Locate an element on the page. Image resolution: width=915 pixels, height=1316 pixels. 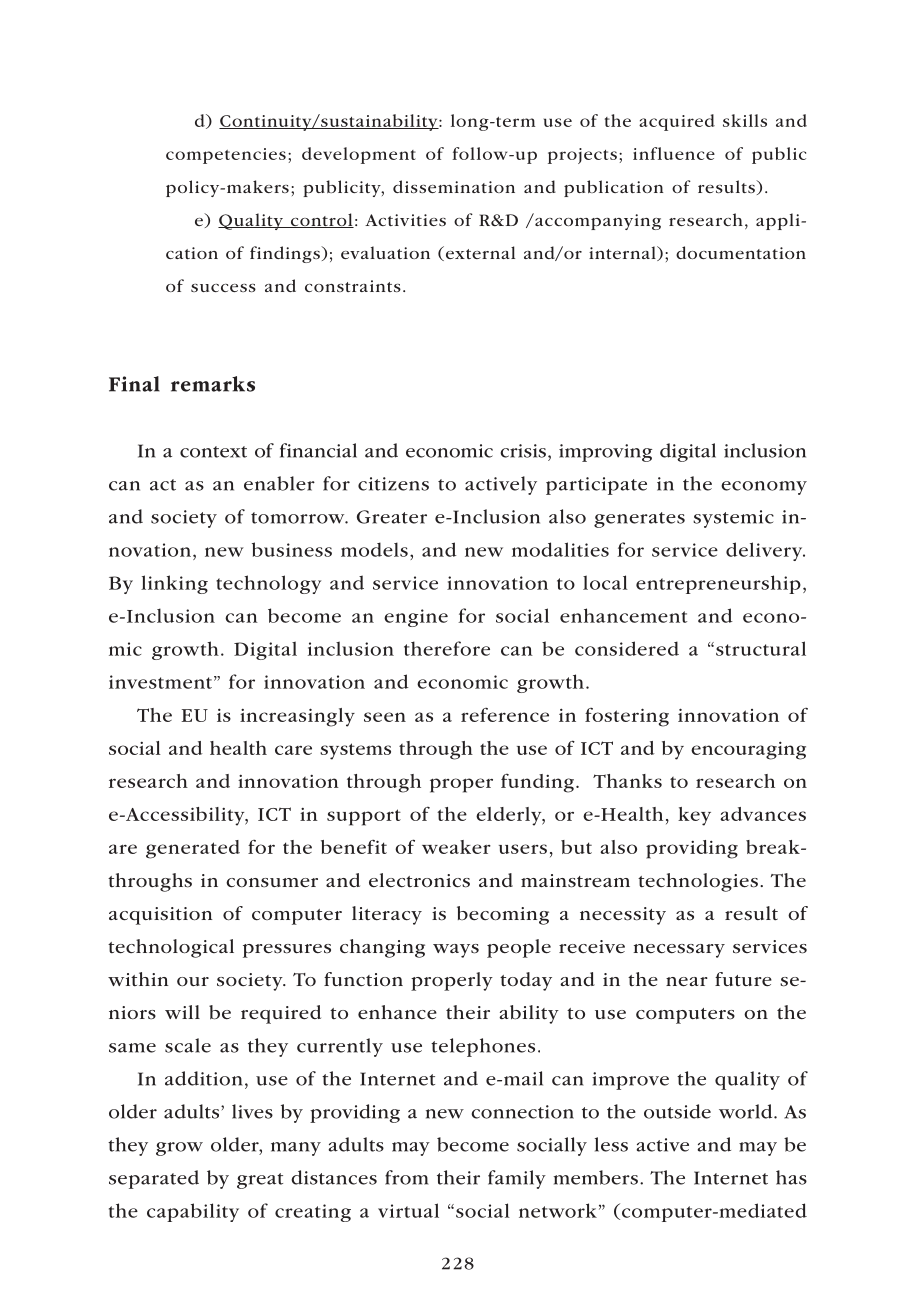
therefore is located at coordinates (447, 648).
